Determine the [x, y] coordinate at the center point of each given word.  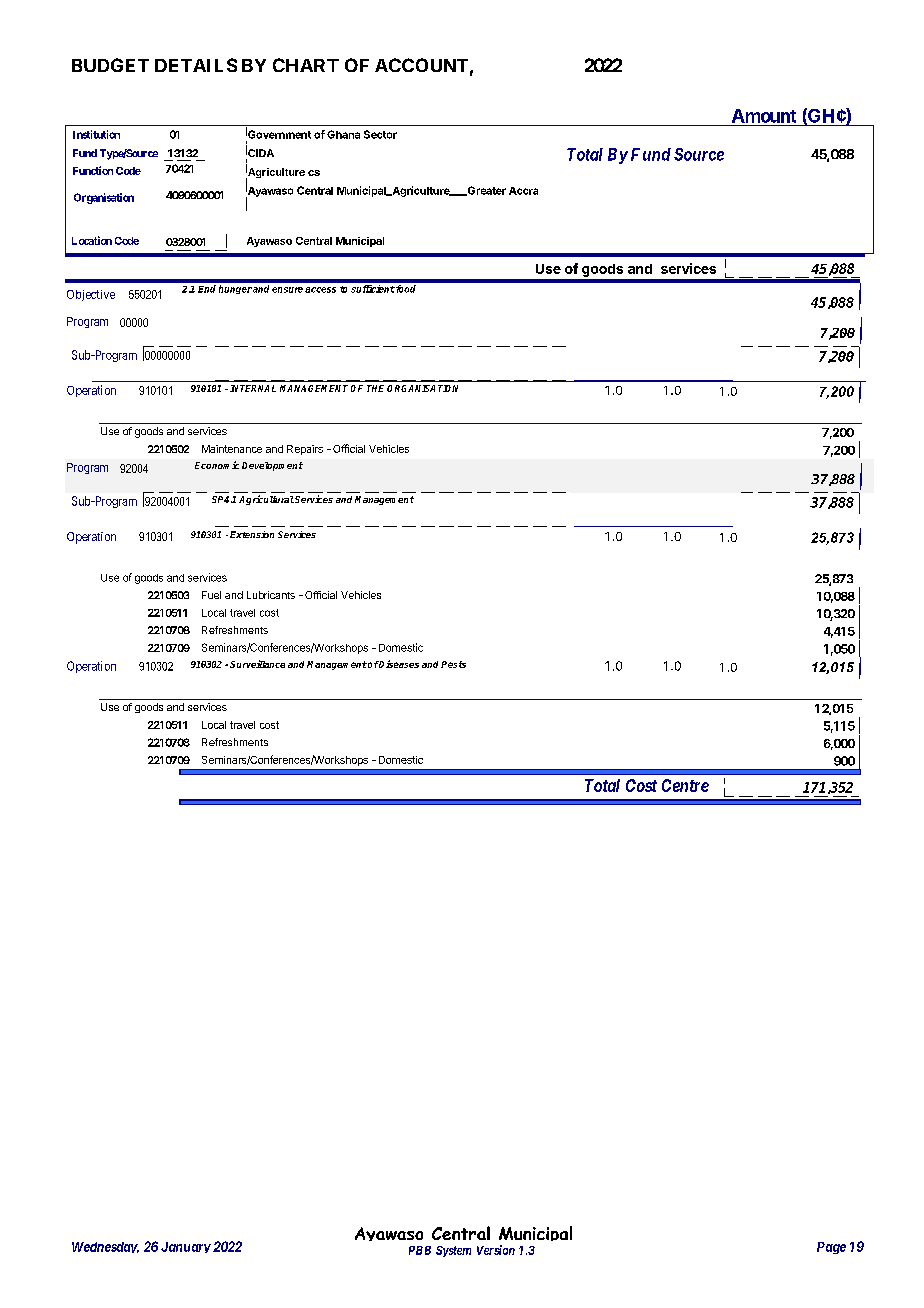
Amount [764, 116]
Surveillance [257, 664]
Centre [685, 785]
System [453, 1251]
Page [831, 1248]
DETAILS [196, 65]
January [186, 1247]
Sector [380, 134]
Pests [453, 664]
